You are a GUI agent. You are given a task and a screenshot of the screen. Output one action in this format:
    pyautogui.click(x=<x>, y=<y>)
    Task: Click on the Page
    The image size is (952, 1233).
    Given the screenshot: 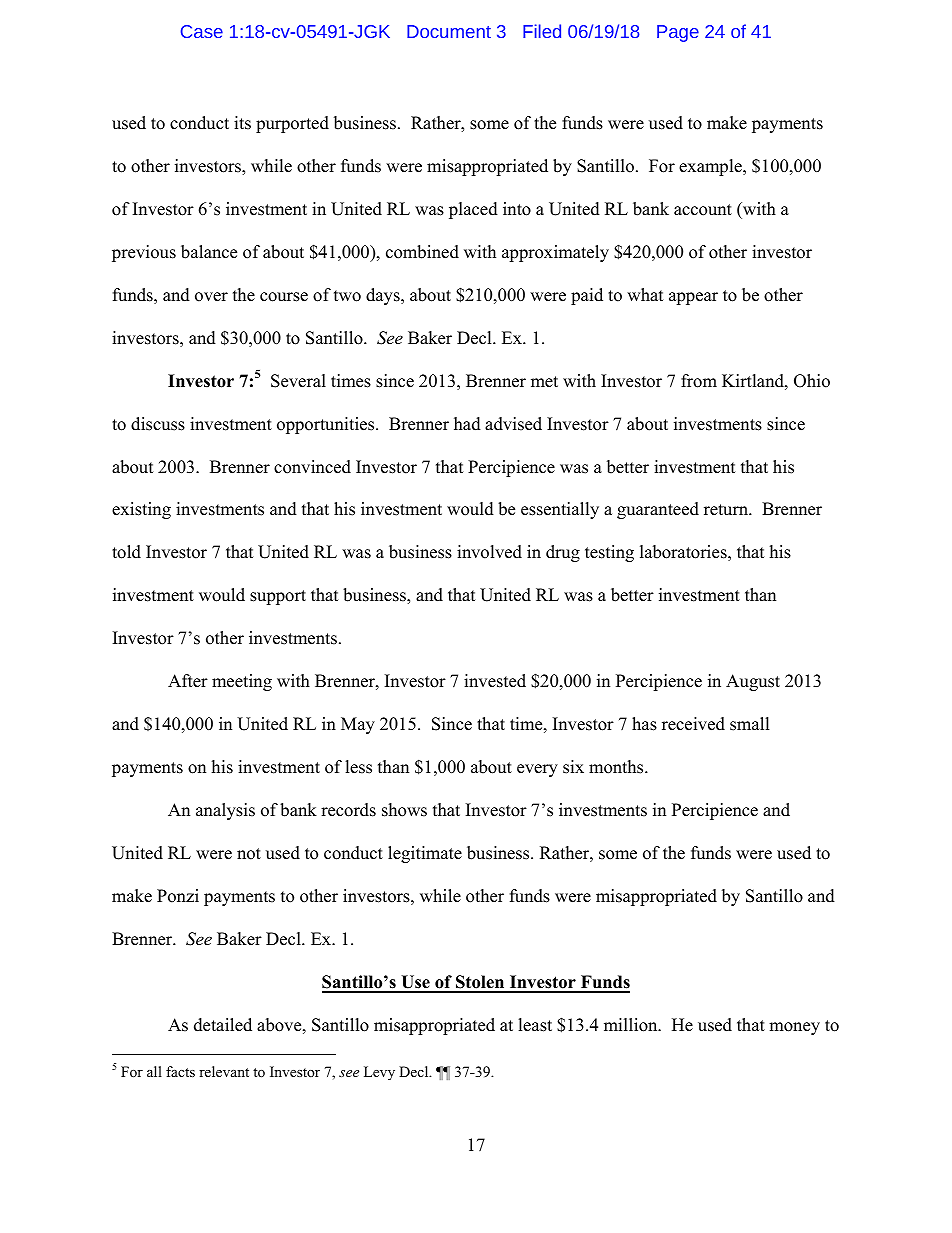 What is the action you would take?
    pyautogui.click(x=678, y=33)
